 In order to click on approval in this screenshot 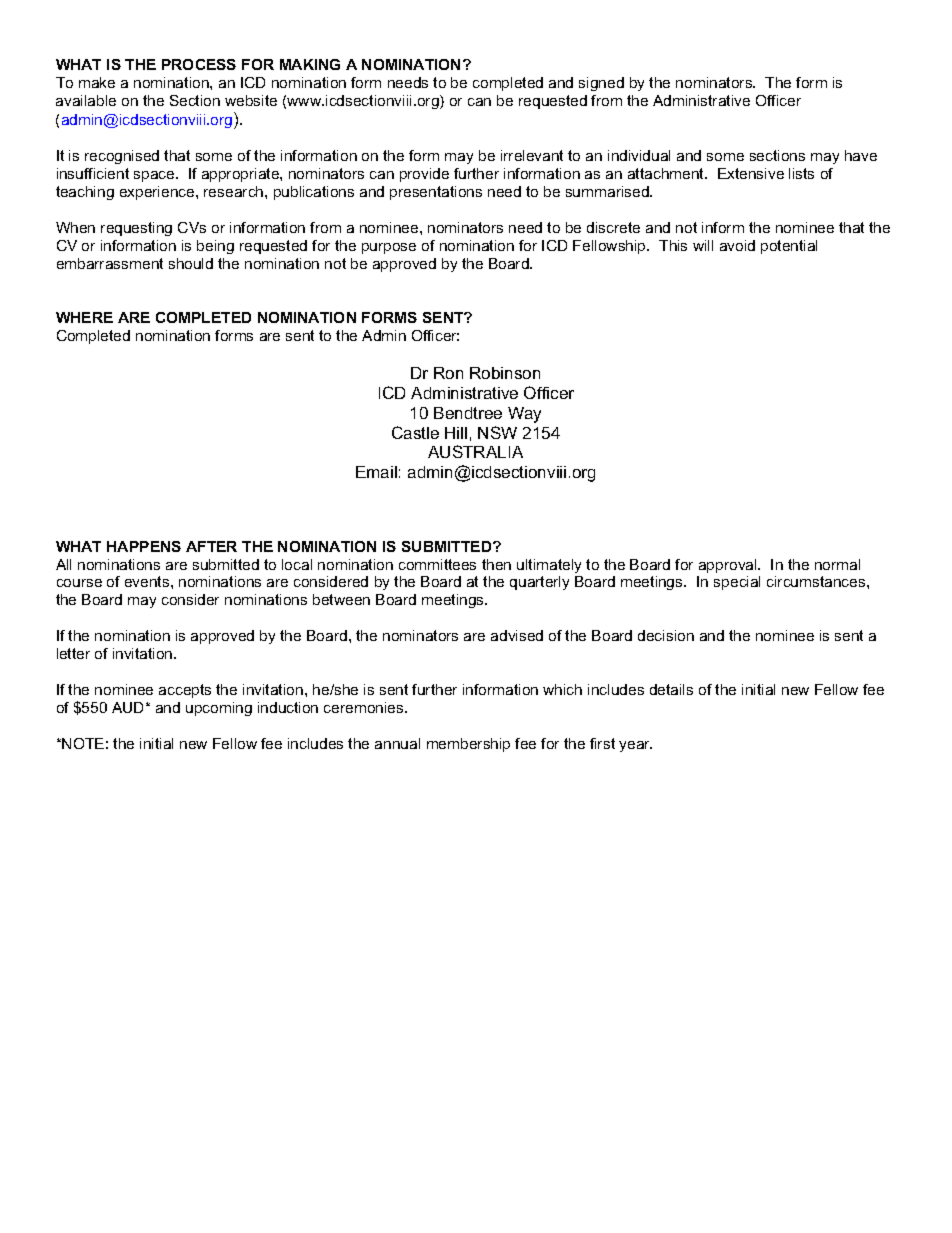, I will do `click(729, 566)`.
